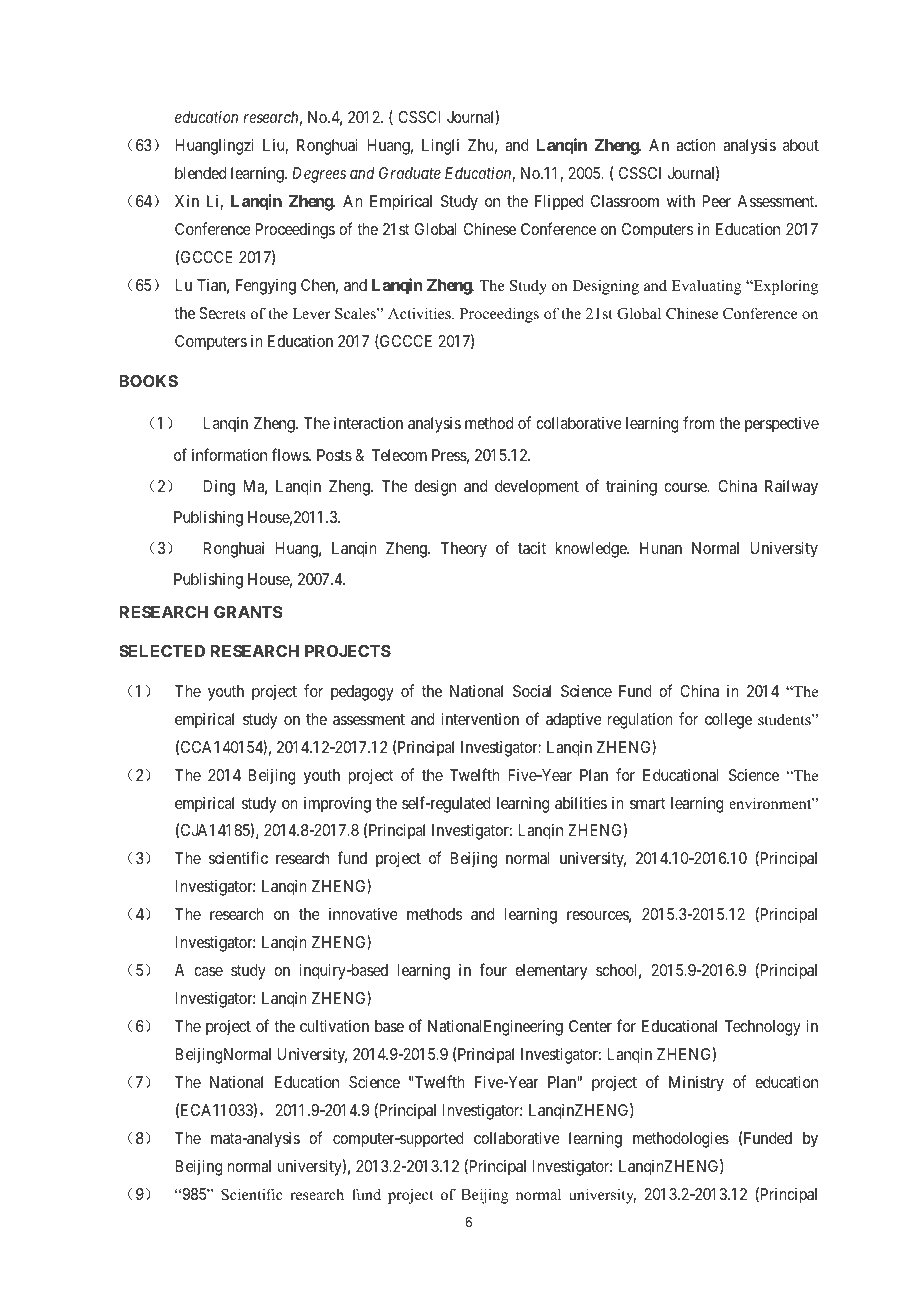 This screenshot has height=1308, width=924. I want to click on perspective, so click(782, 425).
